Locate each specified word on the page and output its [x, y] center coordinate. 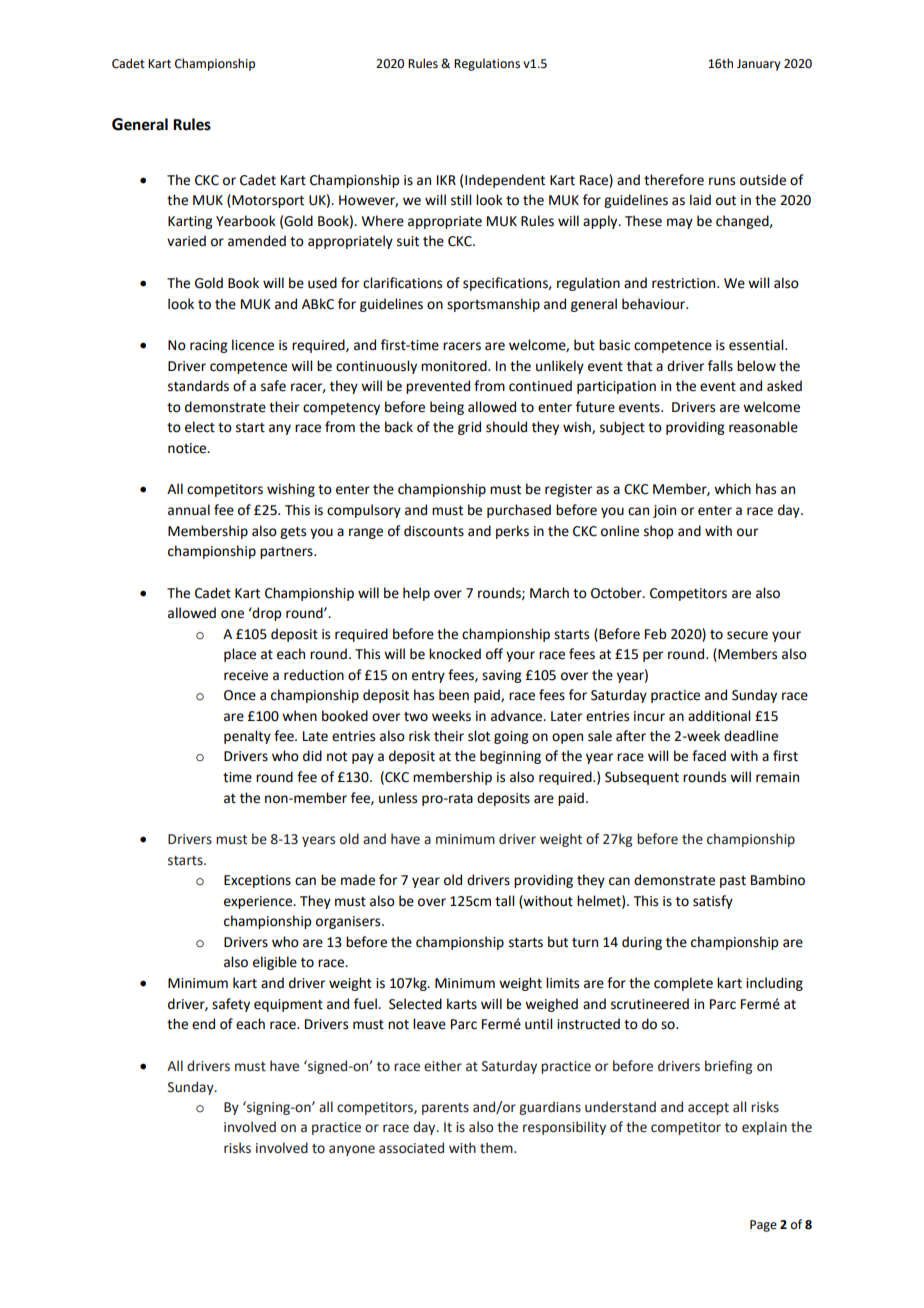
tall [504, 901]
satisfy [713, 902]
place [240, 655]
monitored [455, 366]
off [494, 654]
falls [720, 366]
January [759, 65]
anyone [352, 1150]
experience [259, 902]
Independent [505, 181]
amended [257, 241]
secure [747, 635]
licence [253, 345]
